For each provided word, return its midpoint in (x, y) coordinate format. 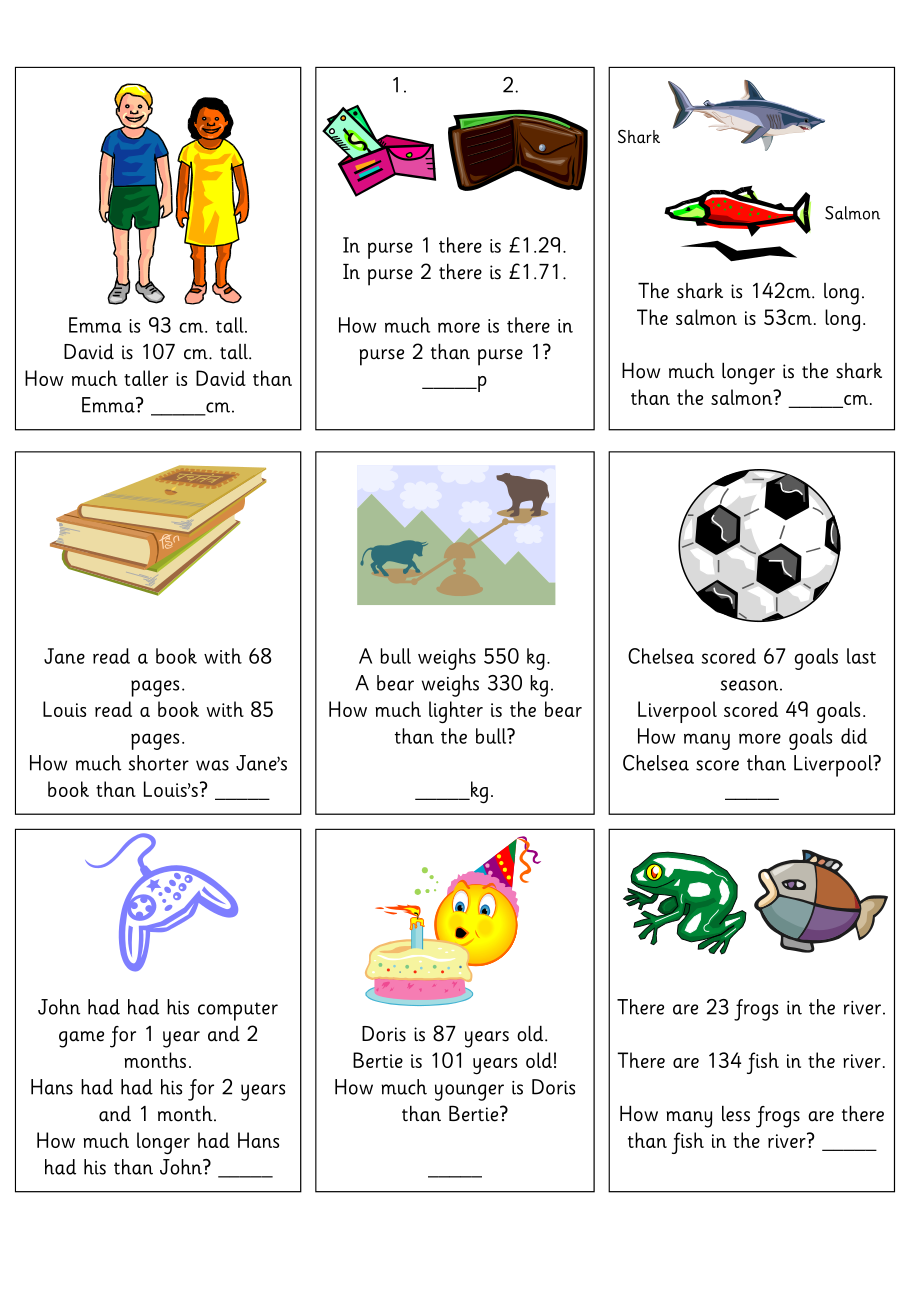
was (212, 765)
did (854, 736)
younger (469, 1092)
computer (238, 1011)
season (749, 685)
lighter (456, 712)
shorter (159, 763)
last (861, 656)
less (736, 1114)
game (81, 1039)
